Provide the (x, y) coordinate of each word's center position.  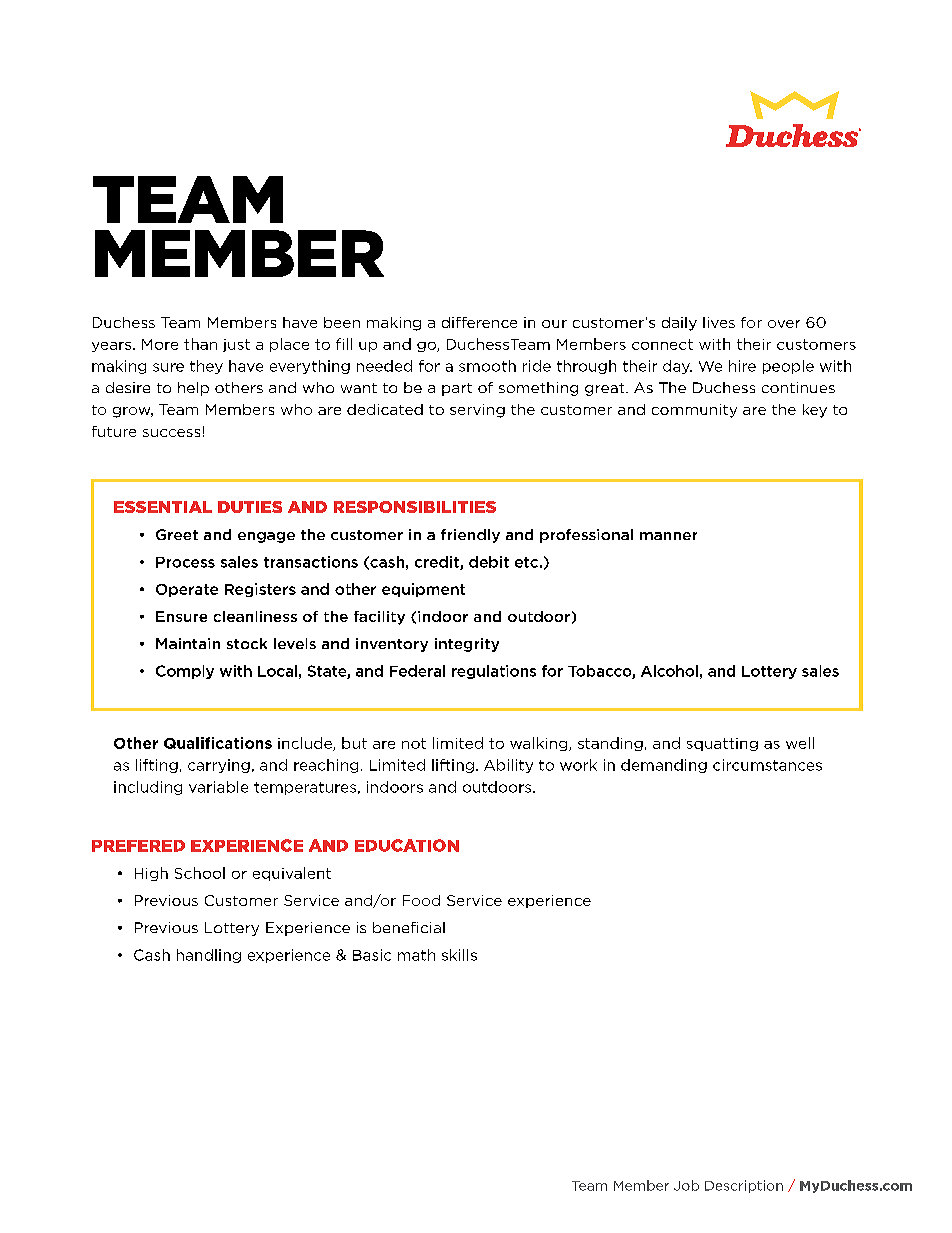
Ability (508, 766)
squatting (722, 744)
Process (185, 562)
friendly (470, 536)
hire (742, 366)
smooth (487, 366)
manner (668, 536)
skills (459, 955)
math (416, 955)
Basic (372, 955)
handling (209, 956)
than (200, 344)
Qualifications (218, 743)
